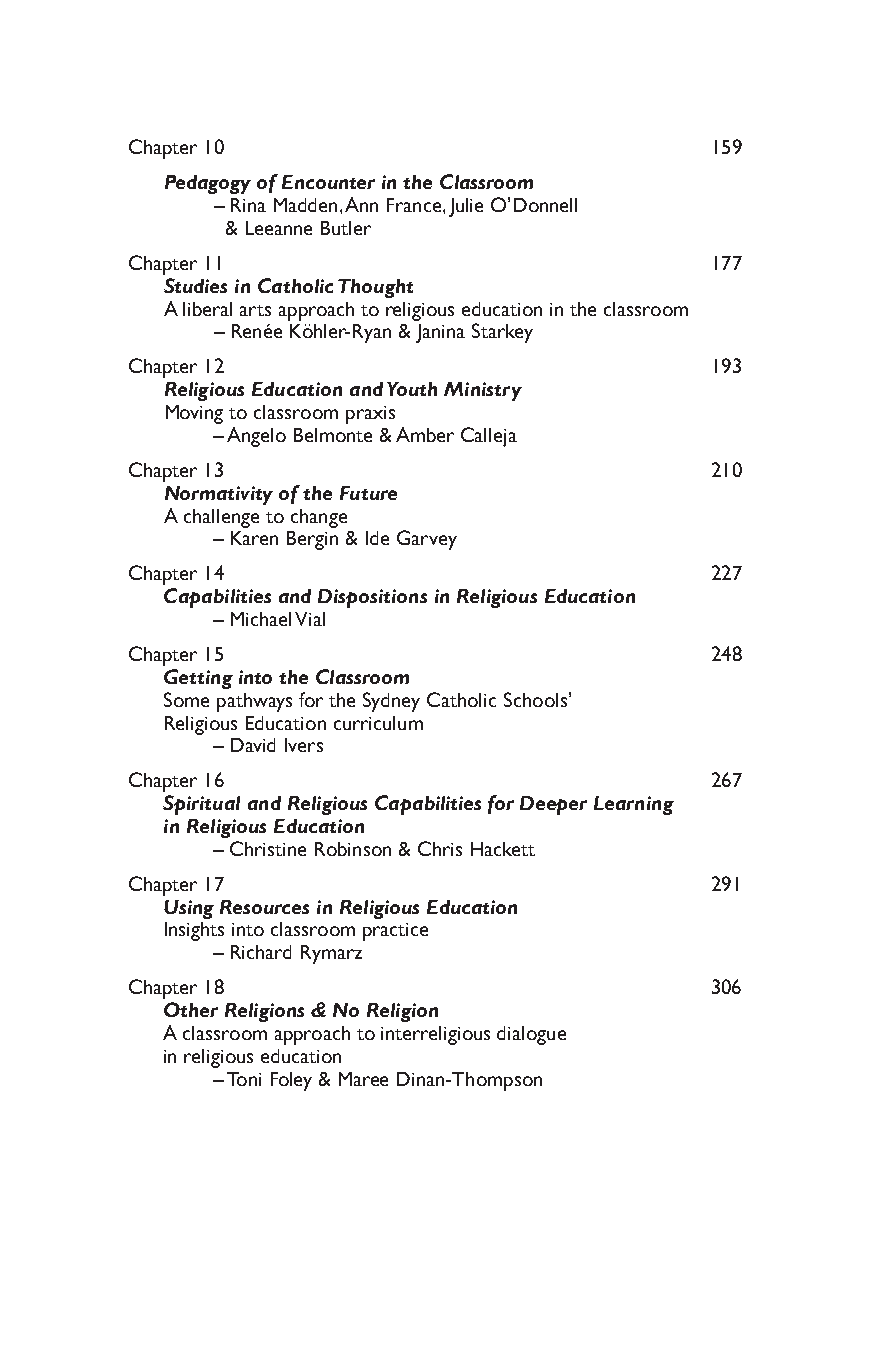  What do you see at coordinates (256, 437) in the document?
I see `Angelo` at bounding box center [256, 437].
